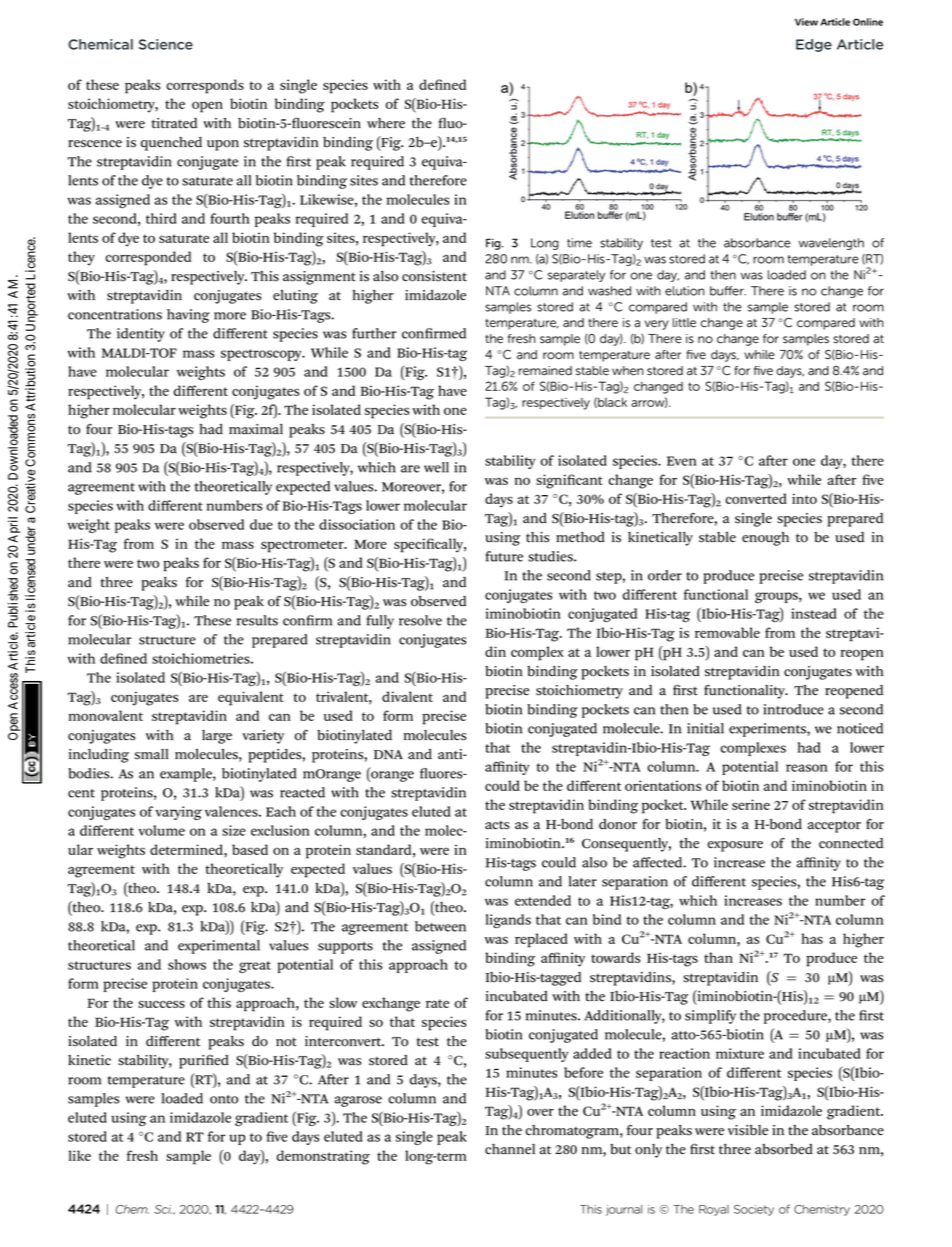 The width and height of the image is (952, 1247). What do you see at coordinates (386, 123) in the image?
I see `where` at bounding box center [386, 123].
